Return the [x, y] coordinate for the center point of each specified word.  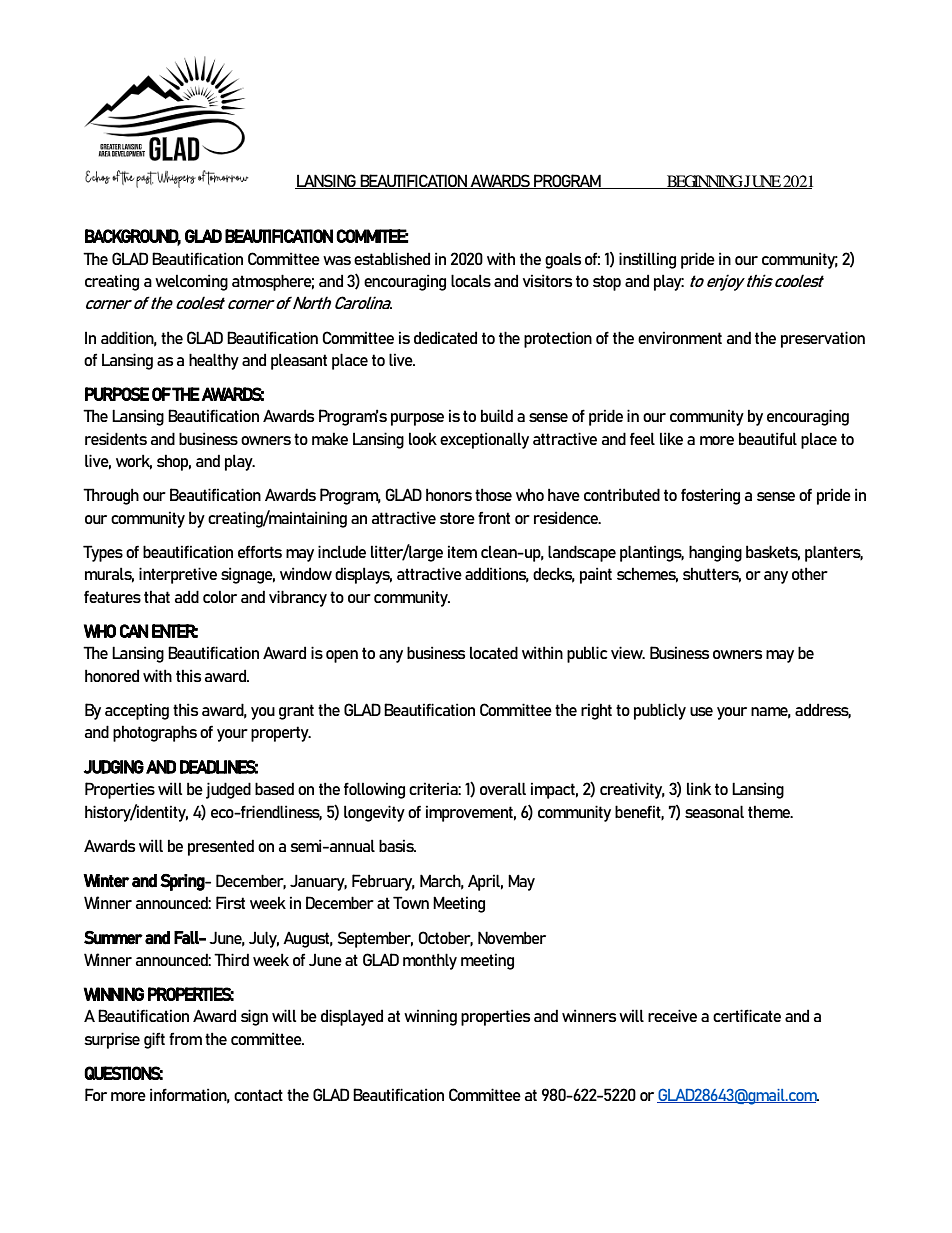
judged [228, 790]
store [457, 518]
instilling [647, 260]
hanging [715, 553]
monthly [430, 961]
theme [770, 811]
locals [471, 280]
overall [503, 788]
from [185, 1038]
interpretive [178, 575]
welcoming [191, 282]
